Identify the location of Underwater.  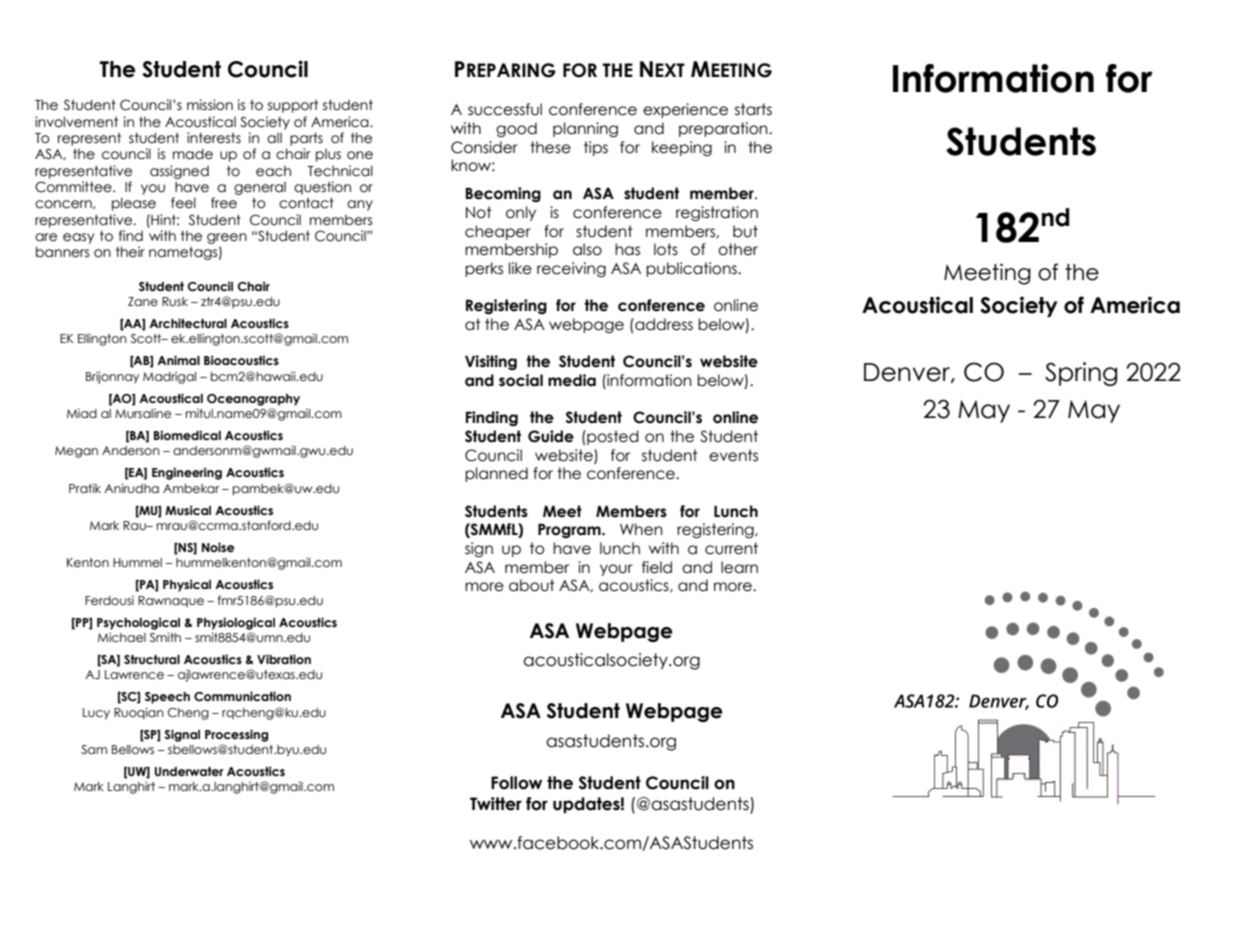
(189, 771).
